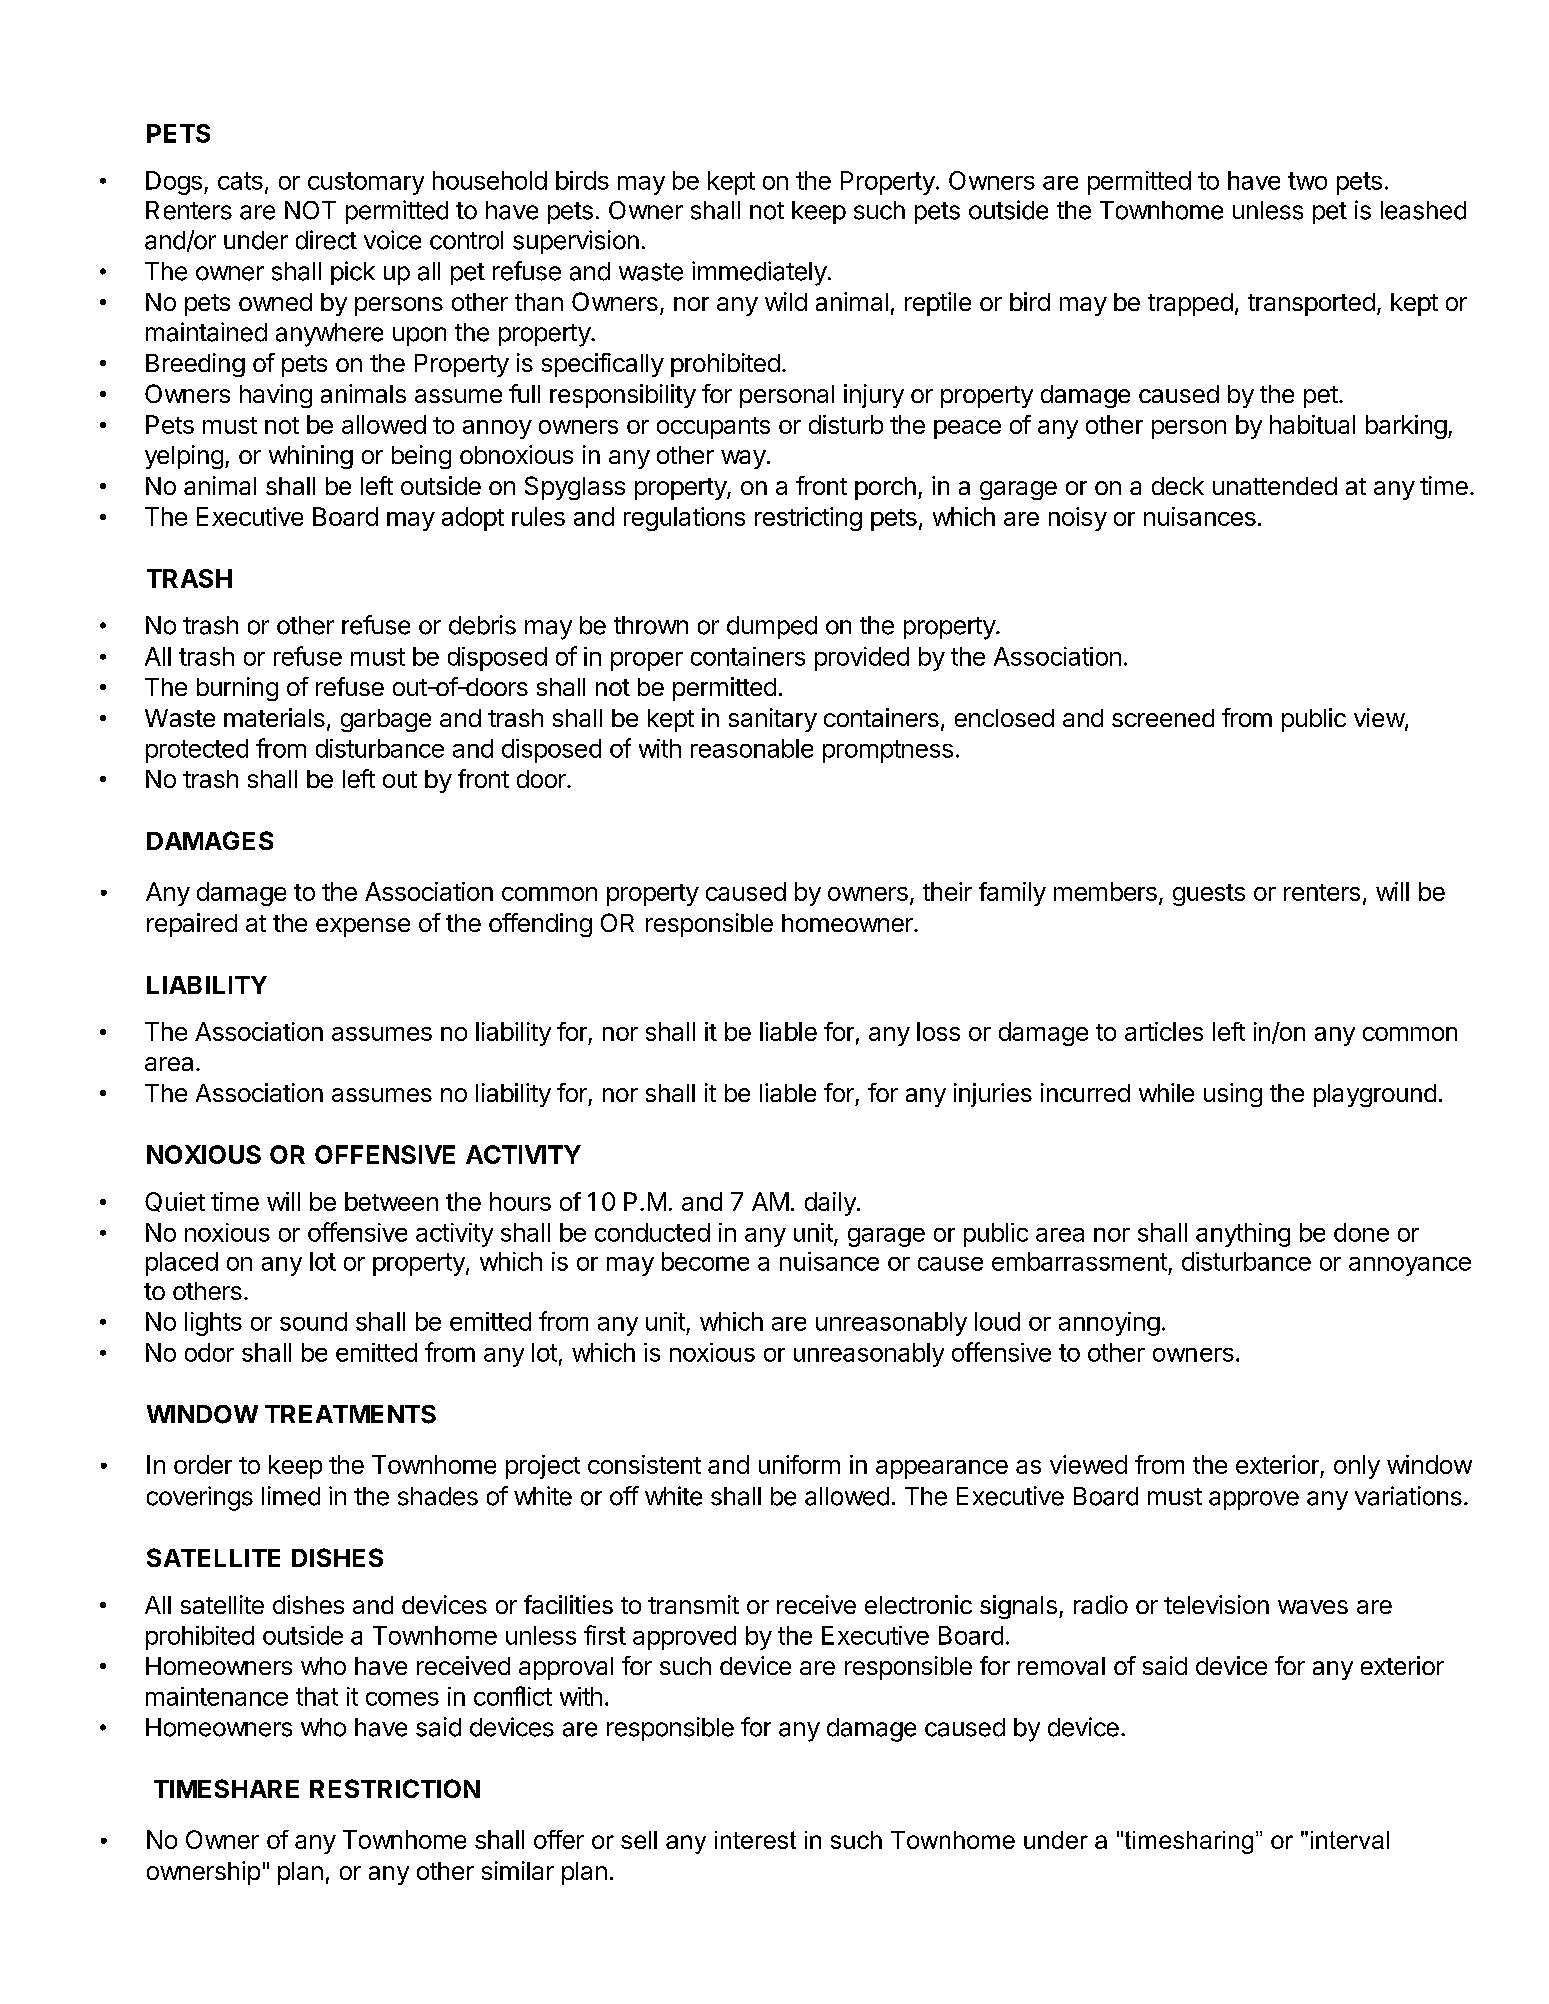  Describe the element at coordinates (1164, 1031) in the page. I see `articles` at that location.
